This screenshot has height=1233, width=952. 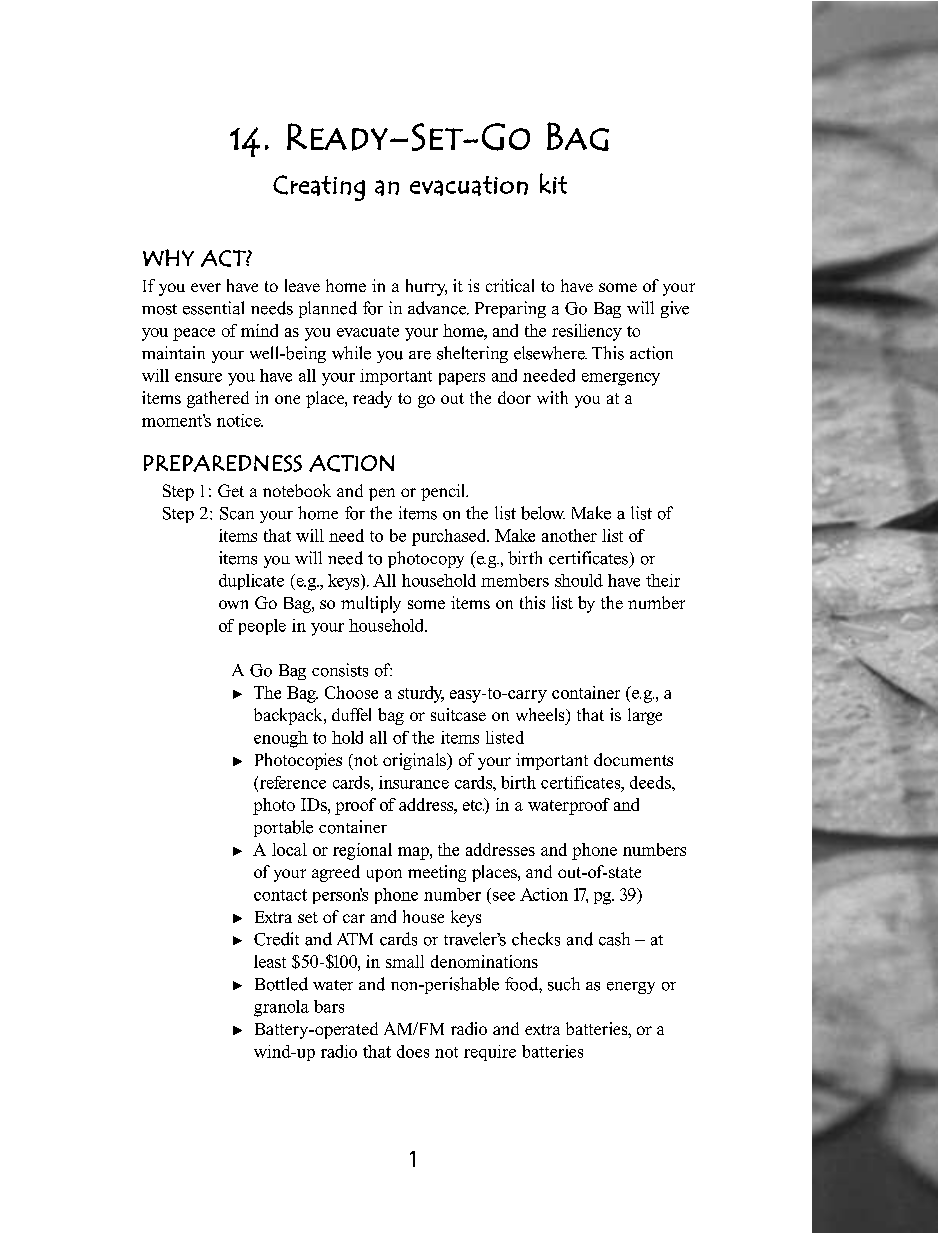 I want to click on essential, so click(x=213, y=308).
